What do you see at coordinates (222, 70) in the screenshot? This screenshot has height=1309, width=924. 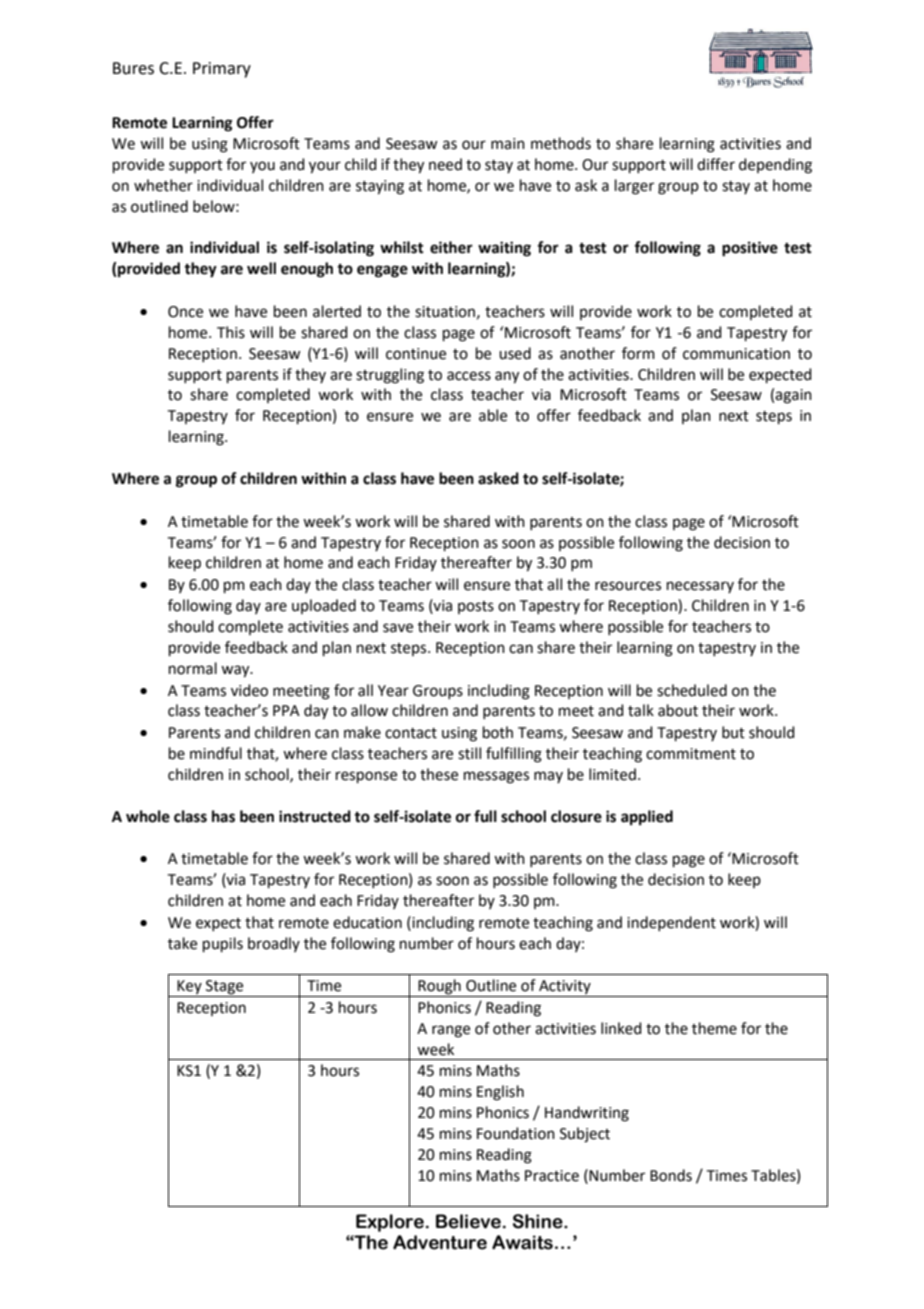 I see `Primary` at bounding box center [222, 70].
